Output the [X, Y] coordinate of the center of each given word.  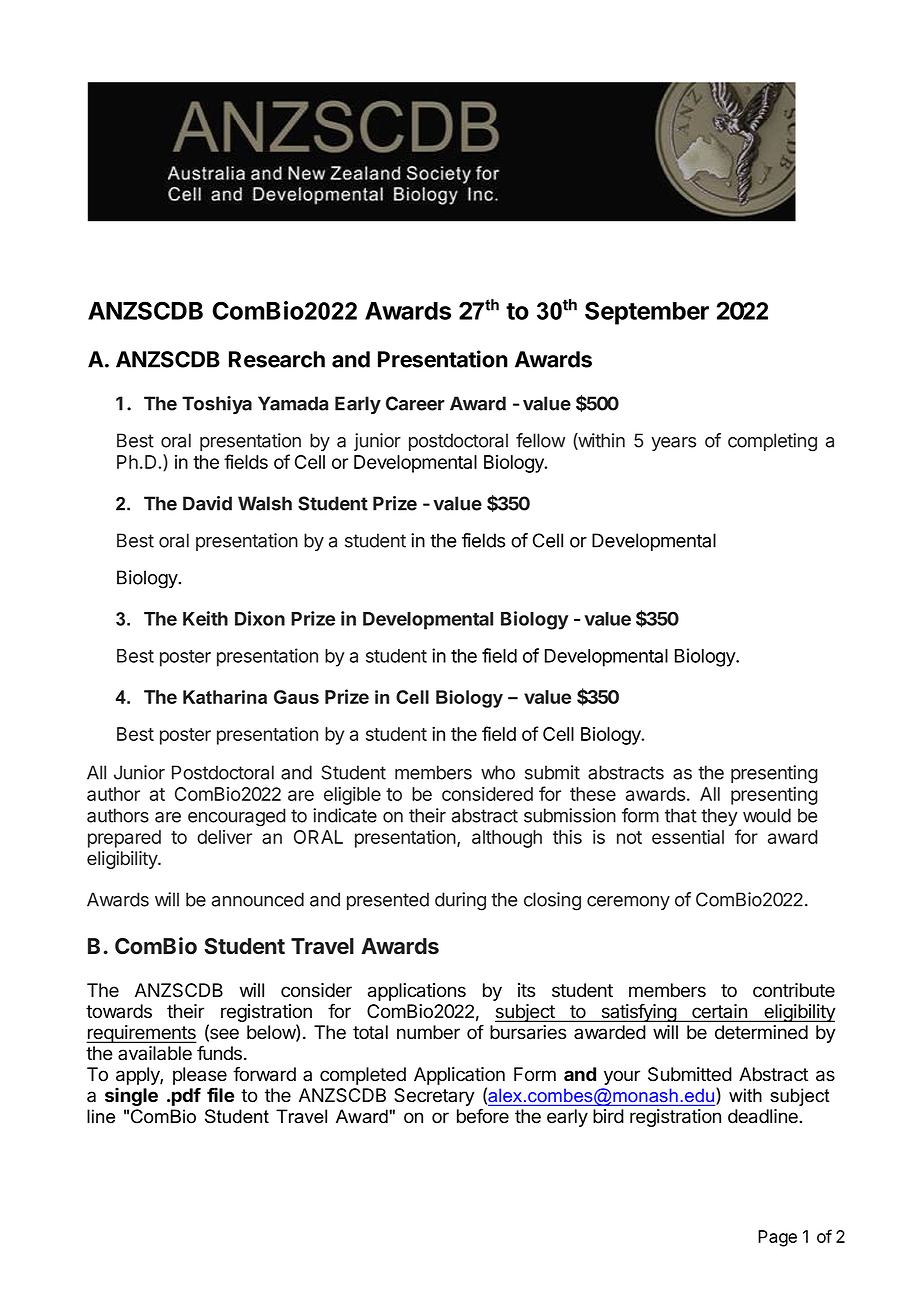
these [593, 794]
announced [258, 899]
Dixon [260, 618]
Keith [205, 618]
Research [277, 359]
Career [415, 403]
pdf [186, 1096]
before [483, 1116]
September [647, 313]
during [460, 901]
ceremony [628, 903]
